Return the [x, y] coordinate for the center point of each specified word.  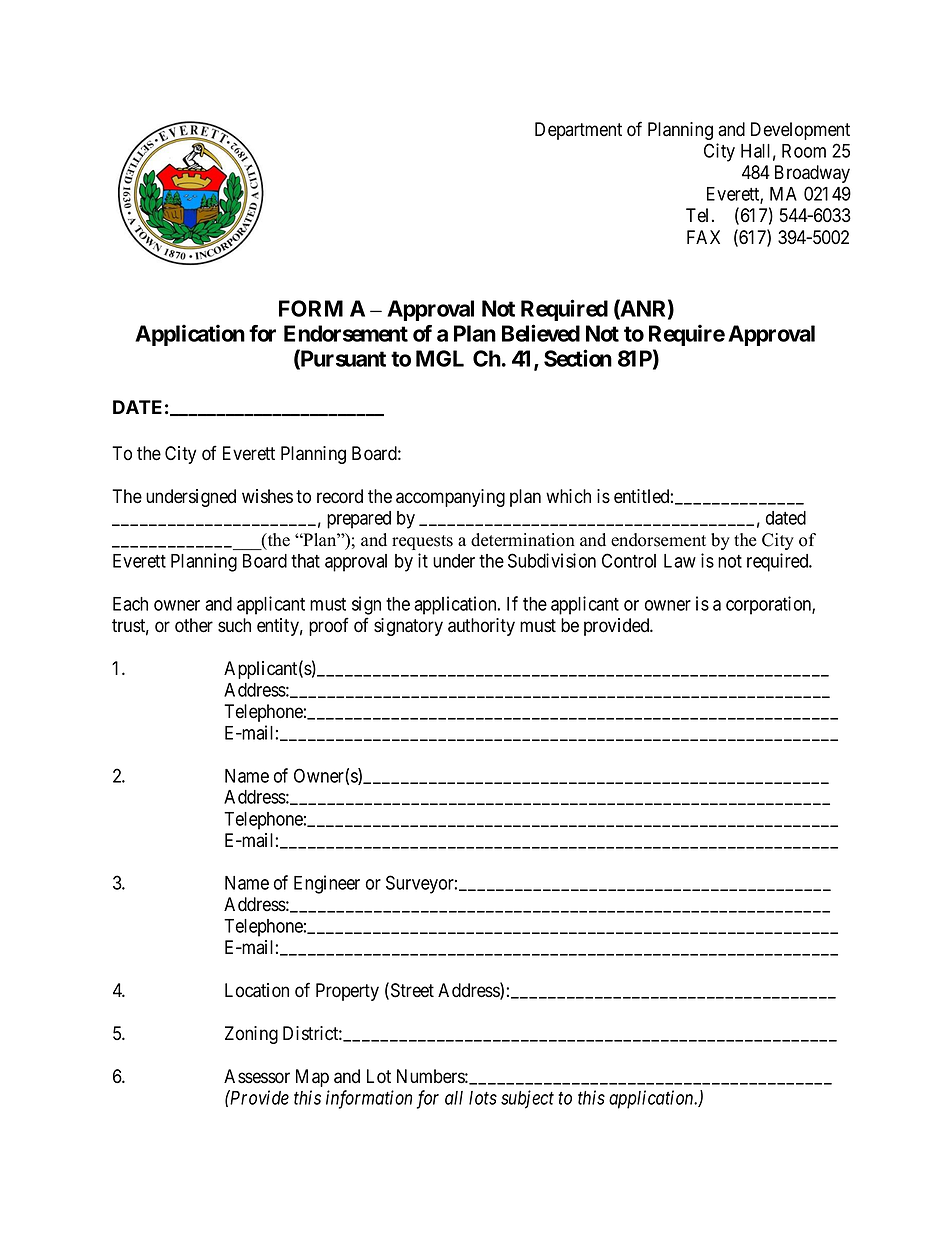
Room [804, 151]
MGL [440, 358]
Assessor [257, 1076]
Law [680, 561]
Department [578, 131]
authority [481, 627]
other [194, 625]
